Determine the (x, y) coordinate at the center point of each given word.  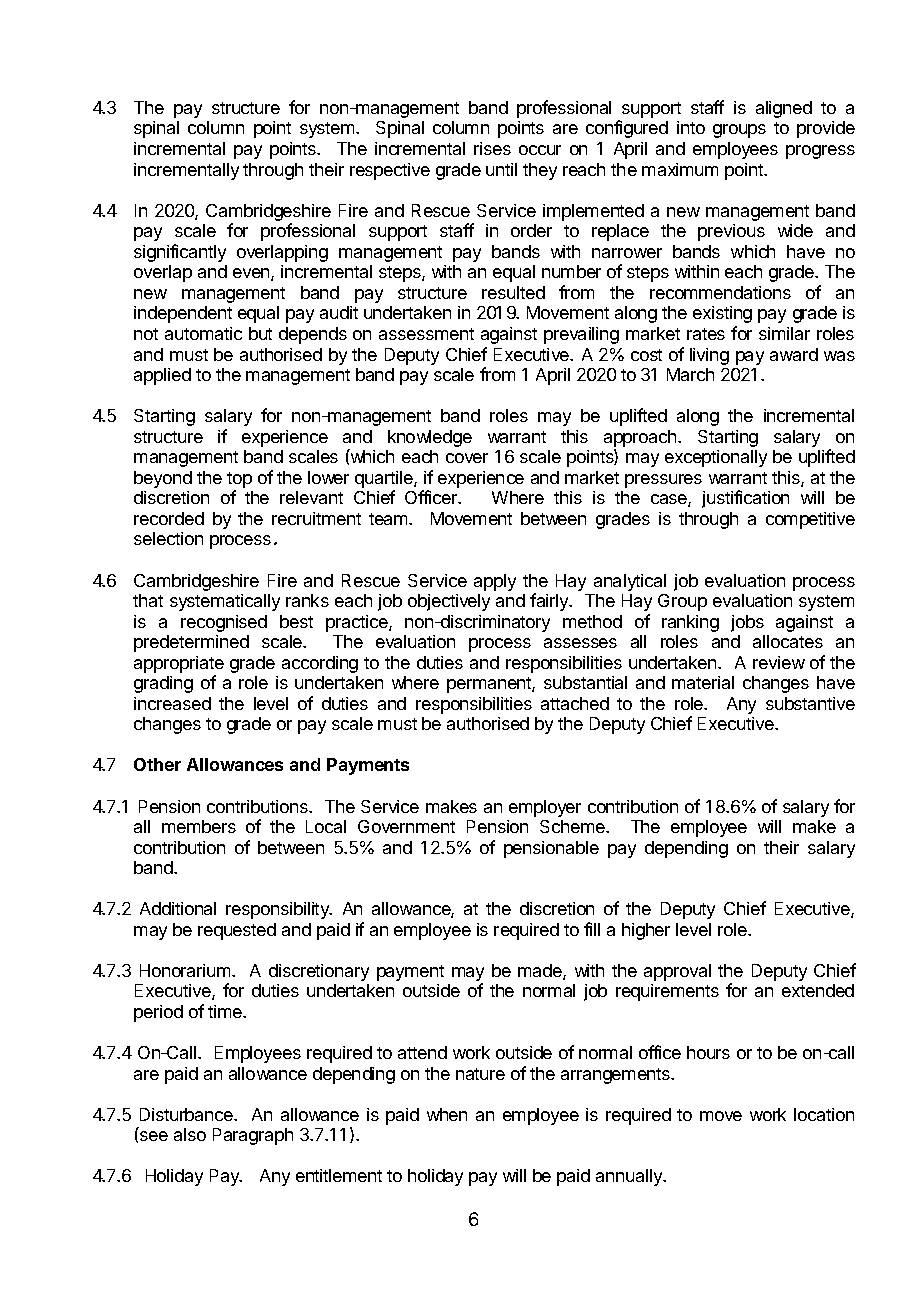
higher (646, 931)
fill (592, 929)
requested (237, 931)
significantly (180, 253)
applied (162, 376)
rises (492, 148)
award (794, 354)
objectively (449, 602)
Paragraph (253, 1136)
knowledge (430, 438)
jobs (747, 623)
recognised (224, 623)
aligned (784, 109)
